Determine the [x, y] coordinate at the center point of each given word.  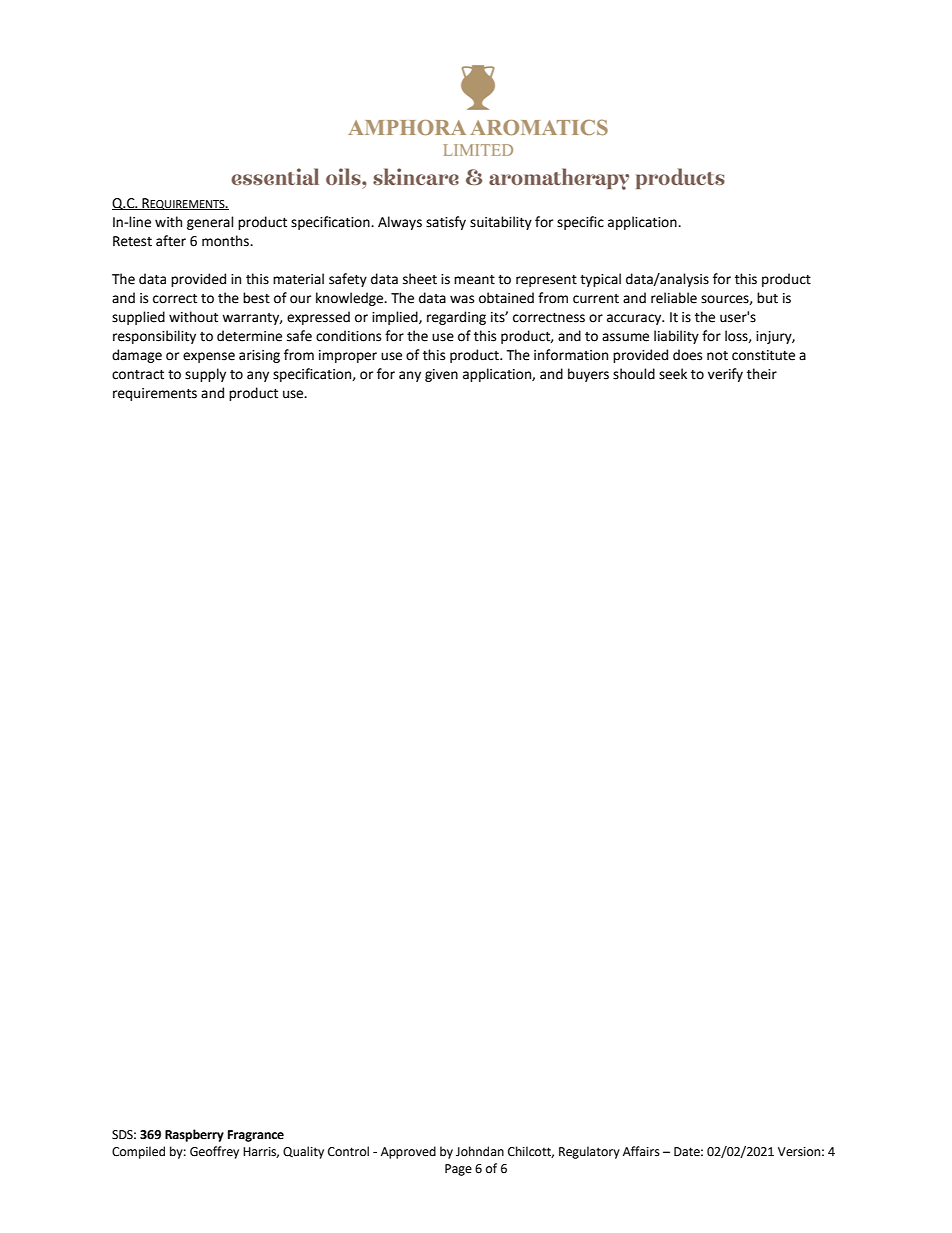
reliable [674, 298]
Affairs [641, 1151]
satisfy [446, 223]
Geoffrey [214, 1152]
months [226, 241]
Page [458, 1170]
